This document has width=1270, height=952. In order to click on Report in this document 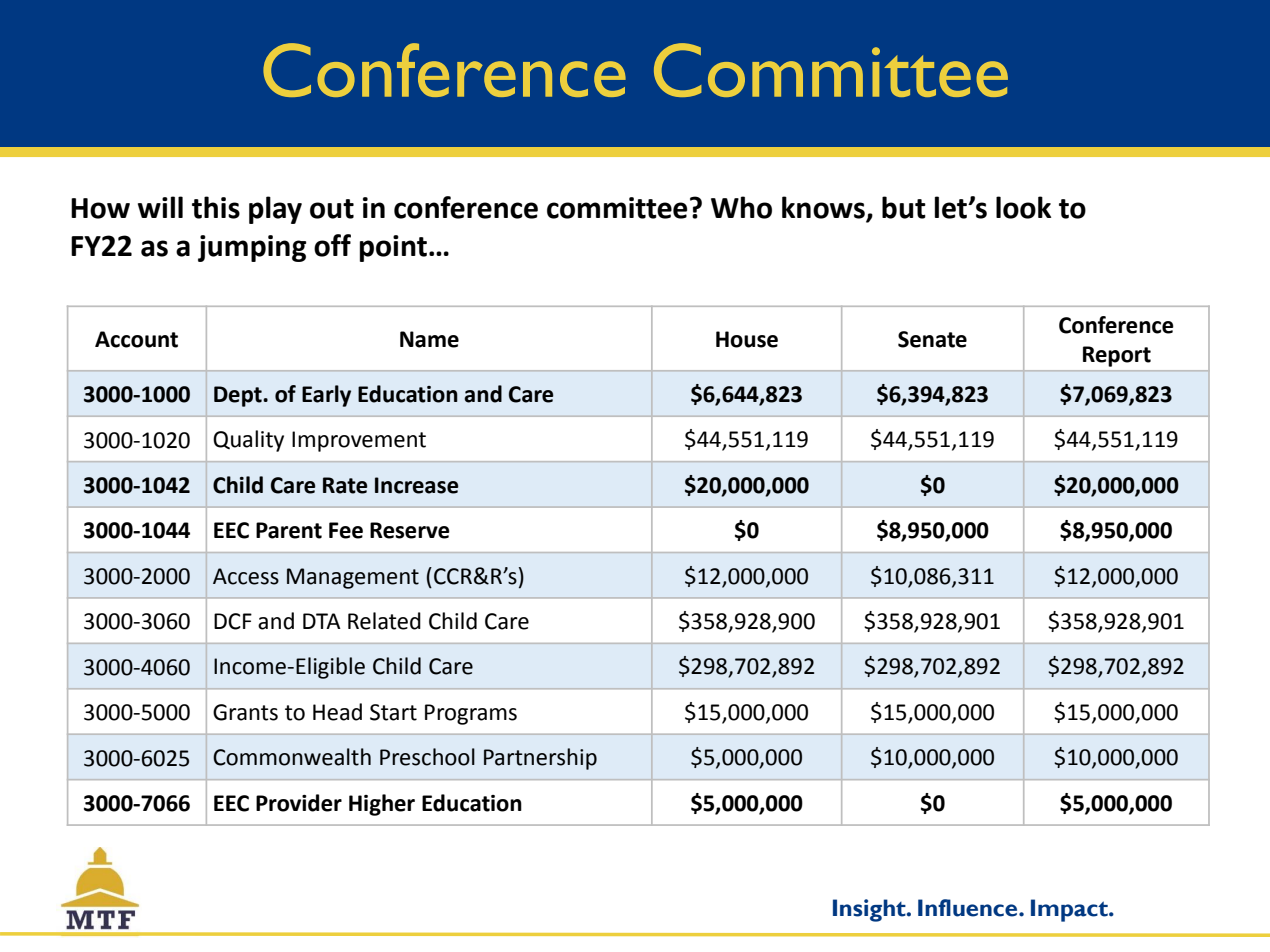, I will do `click(1117, 356)`.
